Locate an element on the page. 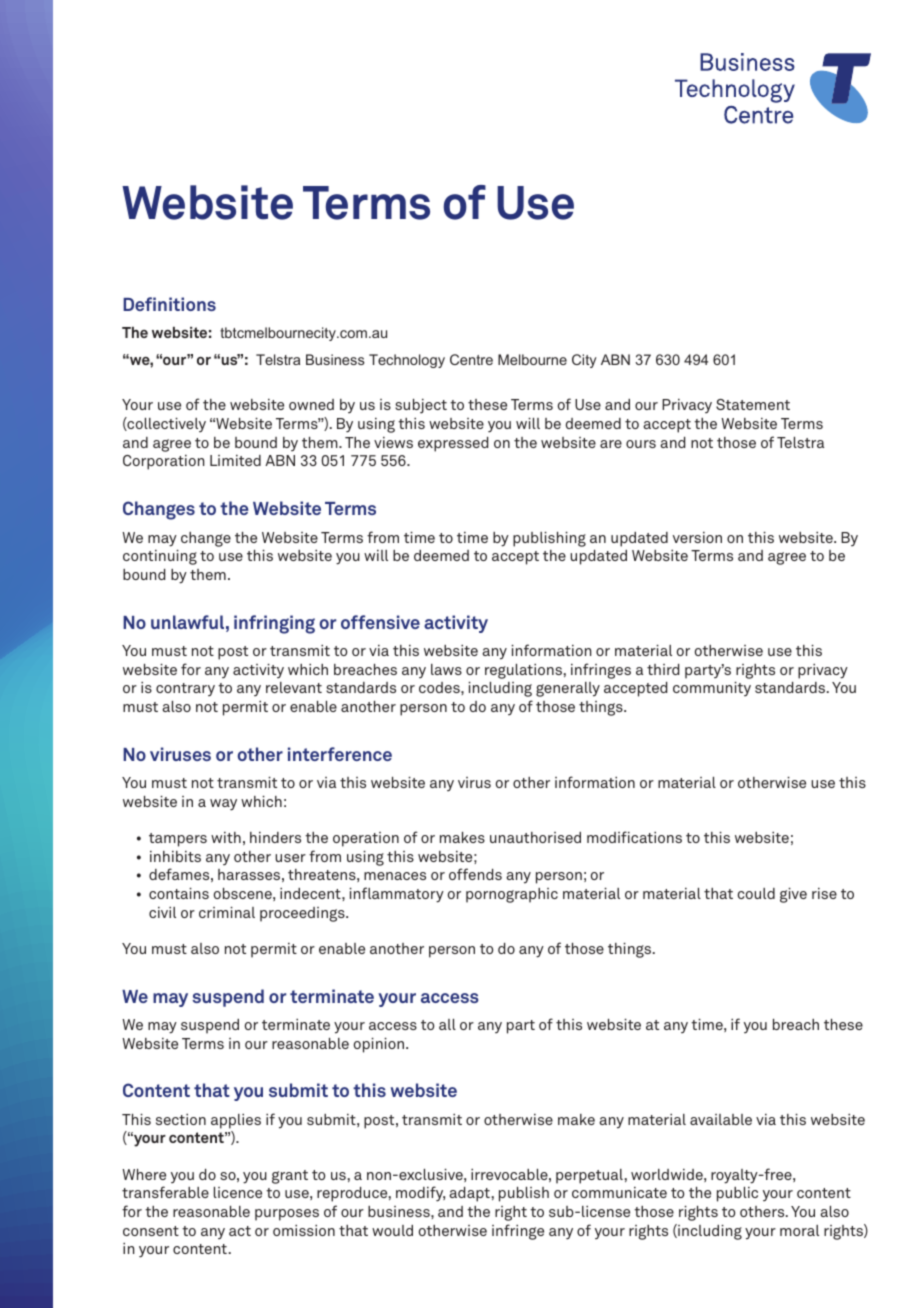 This document has width=924, height=1308. Statement is located at coordinates (753, 404).
